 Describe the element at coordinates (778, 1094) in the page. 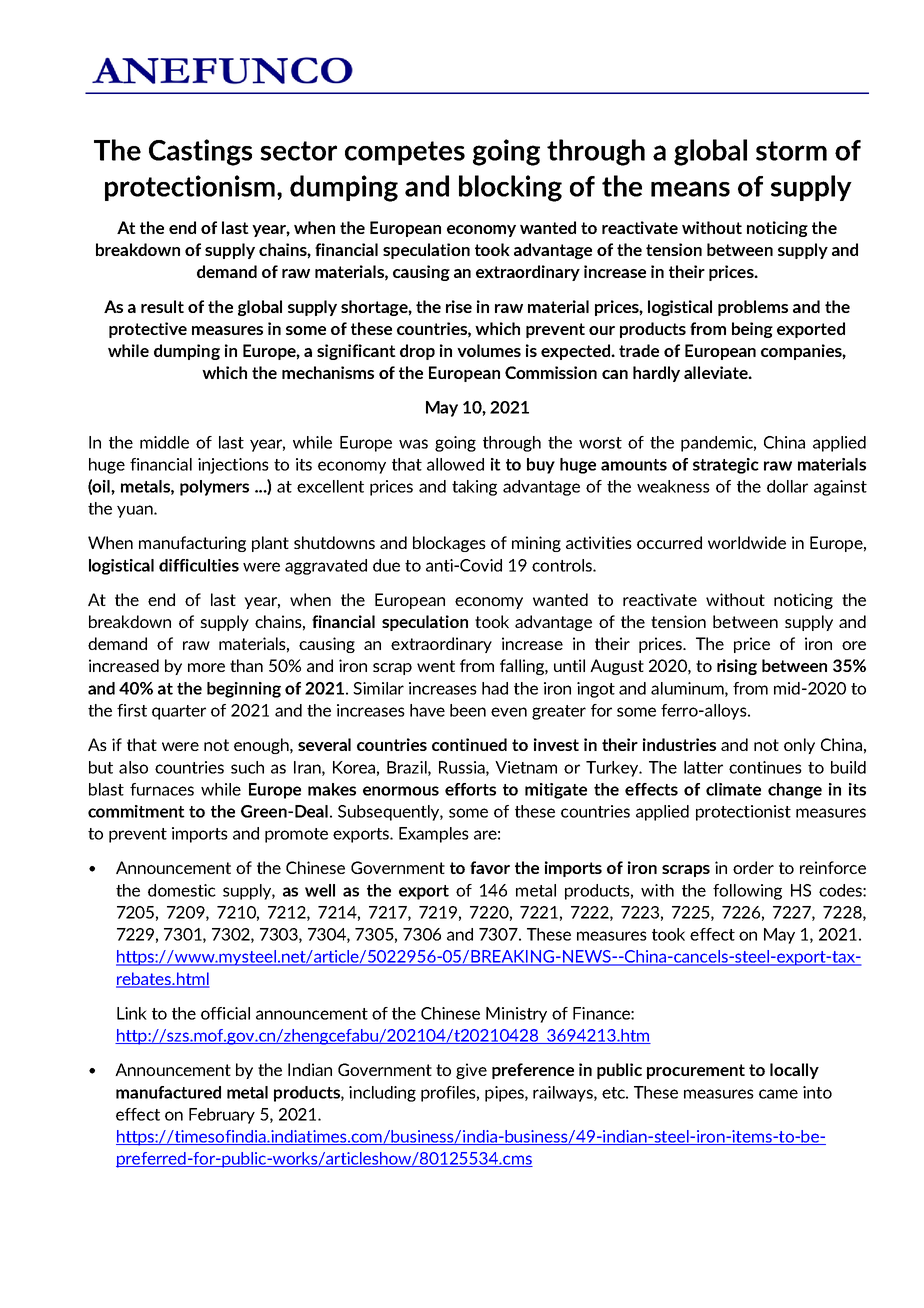

I see `came` at that location.
